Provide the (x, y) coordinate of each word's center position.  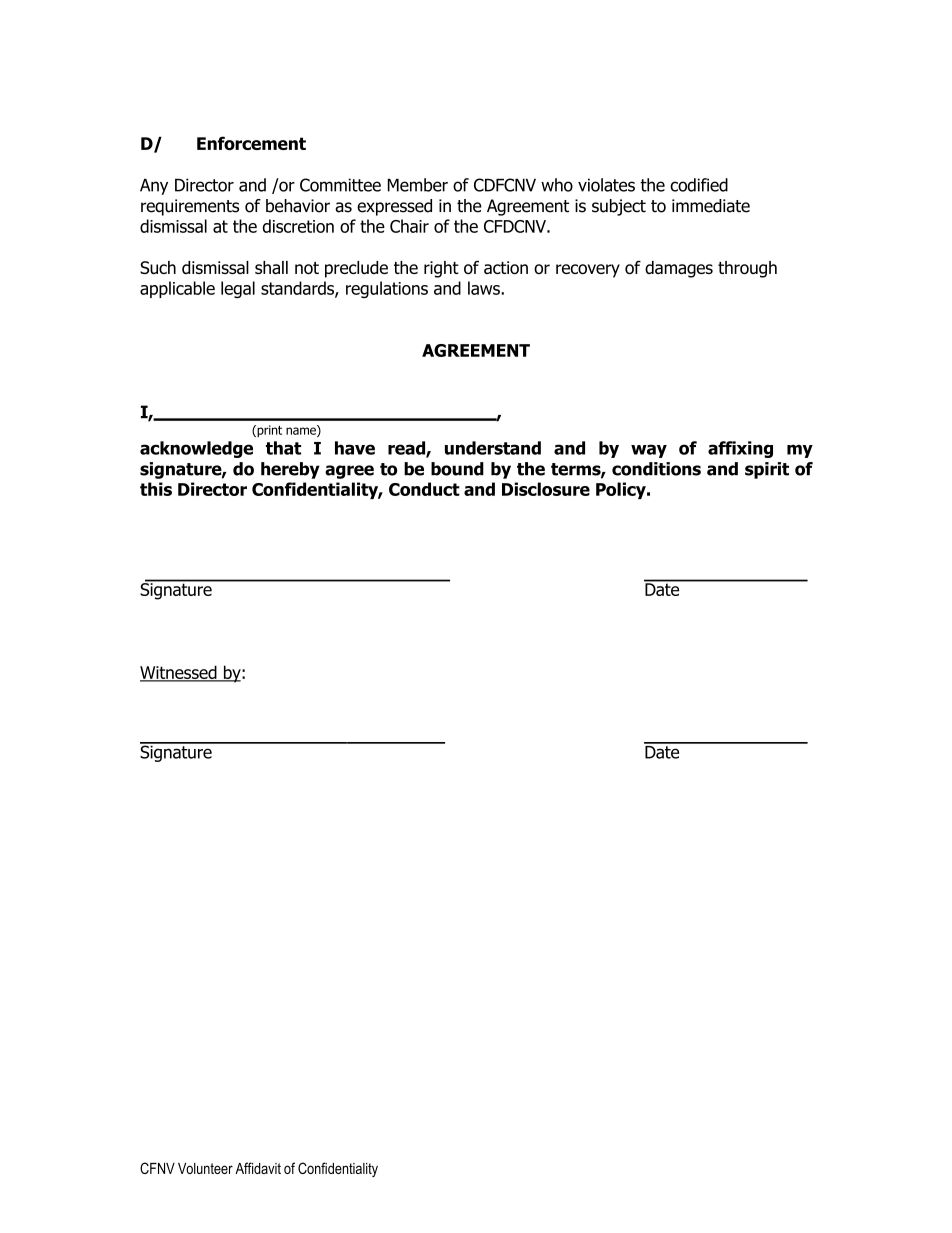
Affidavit (258, 1168)
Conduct (424, 489)
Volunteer (205, 1168)
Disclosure (546, 489)
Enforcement (251, 143)
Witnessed (179, 673)
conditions (656, 469)
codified (699, 185)
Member (418, 185)
